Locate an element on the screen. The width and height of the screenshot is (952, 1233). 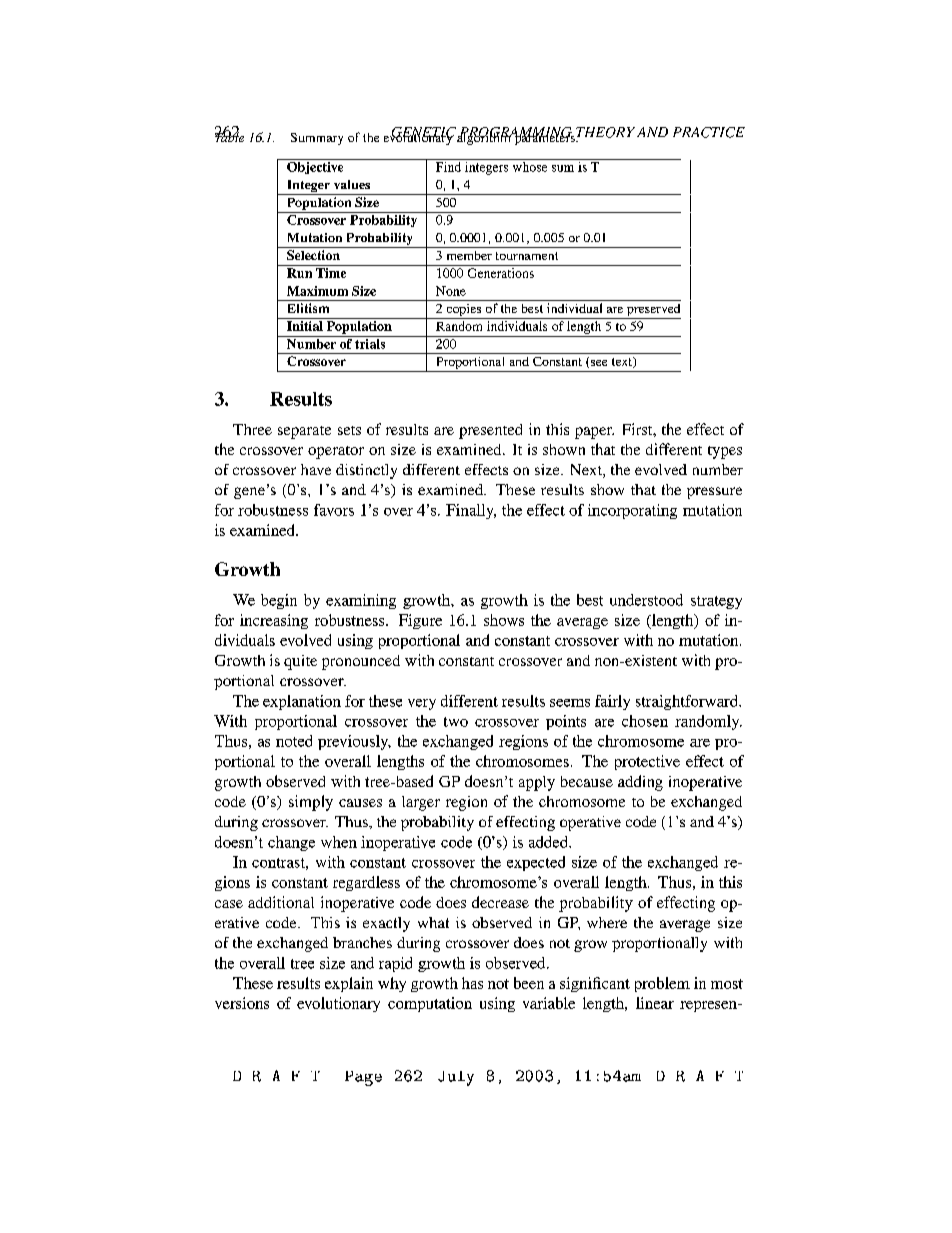
PRACTICE is located at coordinates (709, 132).
